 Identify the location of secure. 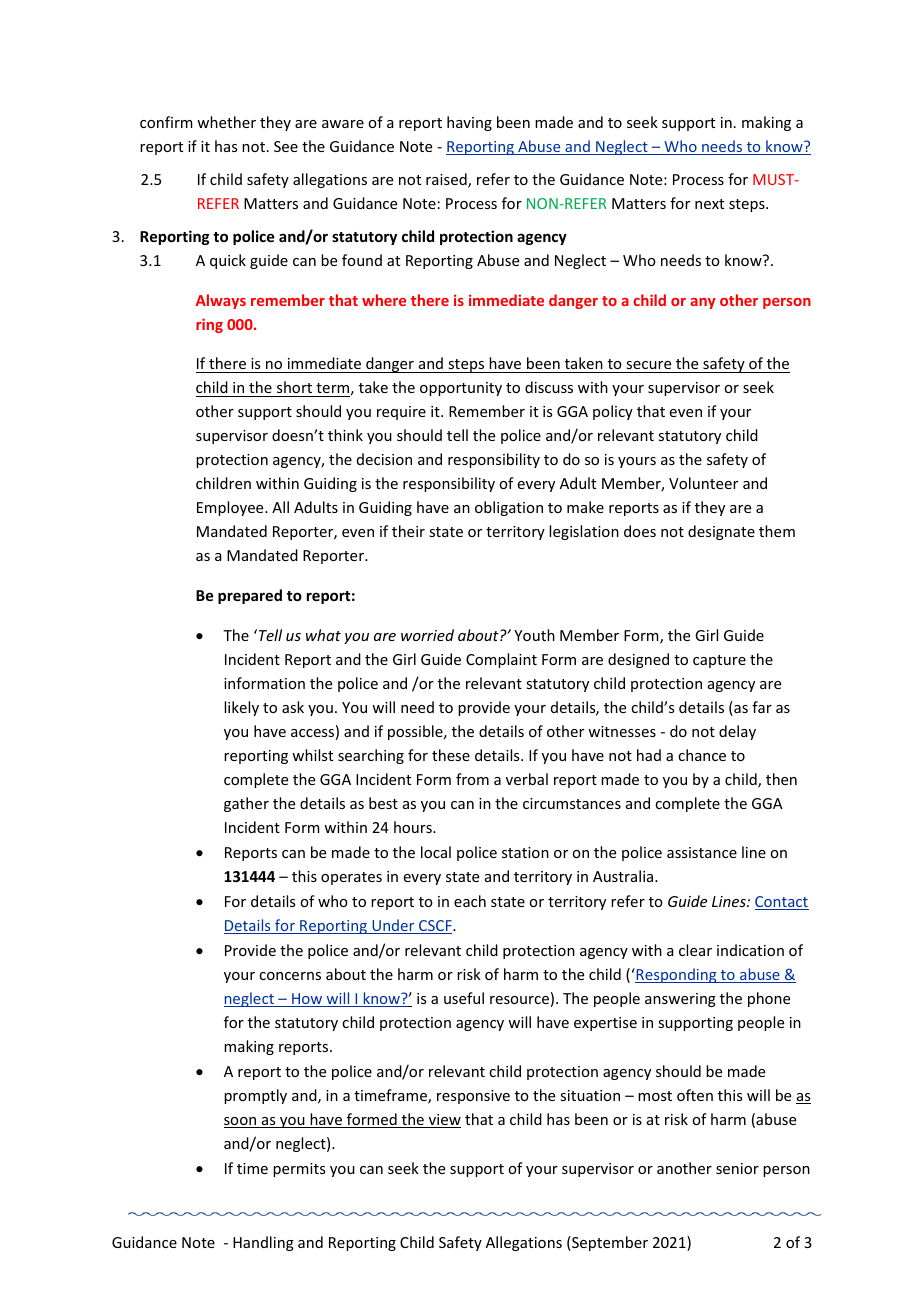
(648, 365).
